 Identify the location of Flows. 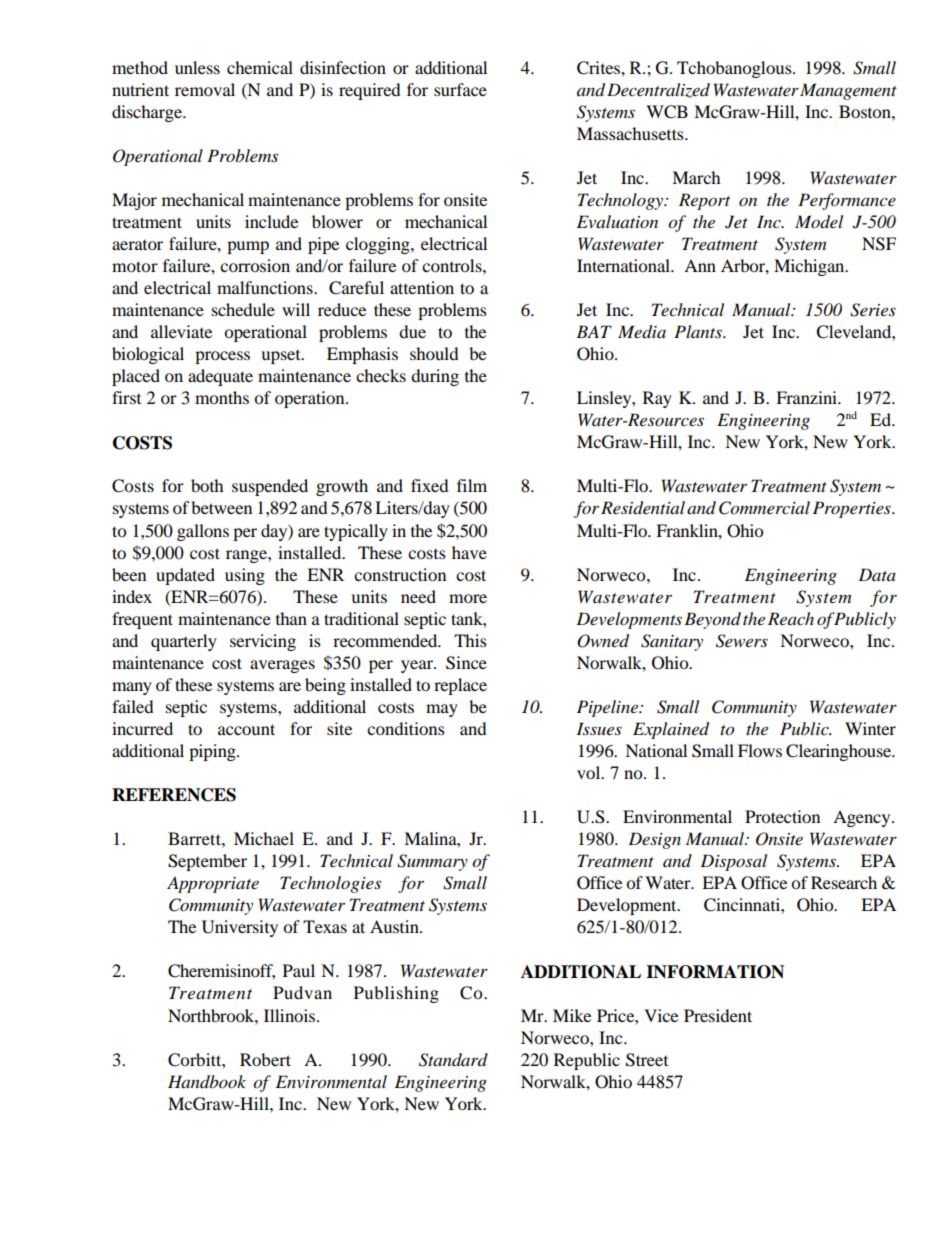
(760, 750).
